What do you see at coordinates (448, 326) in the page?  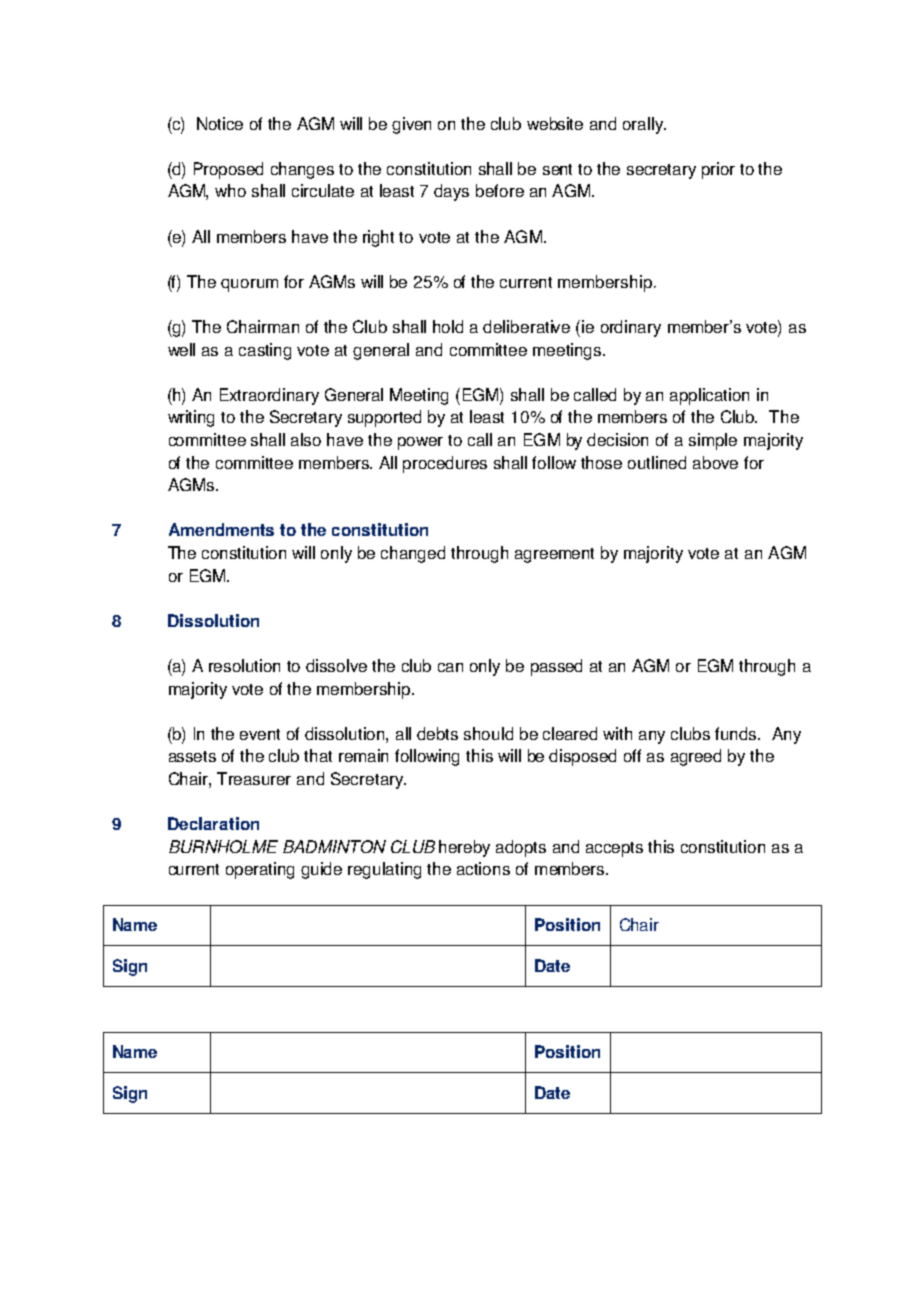 I see `hold` at bounding box center [448, 326].
